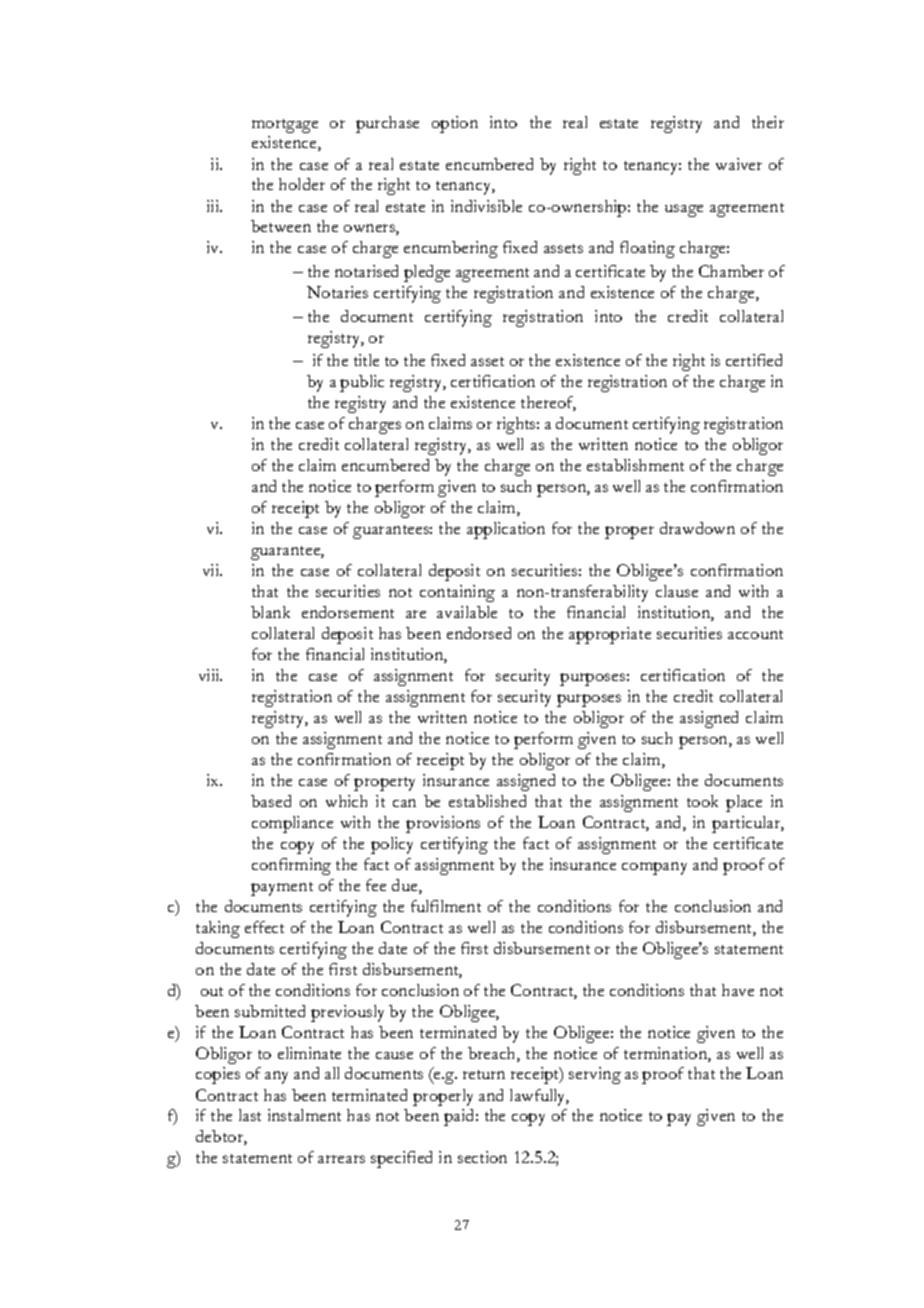  What do you see at coordinates (755, 634) in the screenshot?
I see `account` at bounding box center [755, 634].
